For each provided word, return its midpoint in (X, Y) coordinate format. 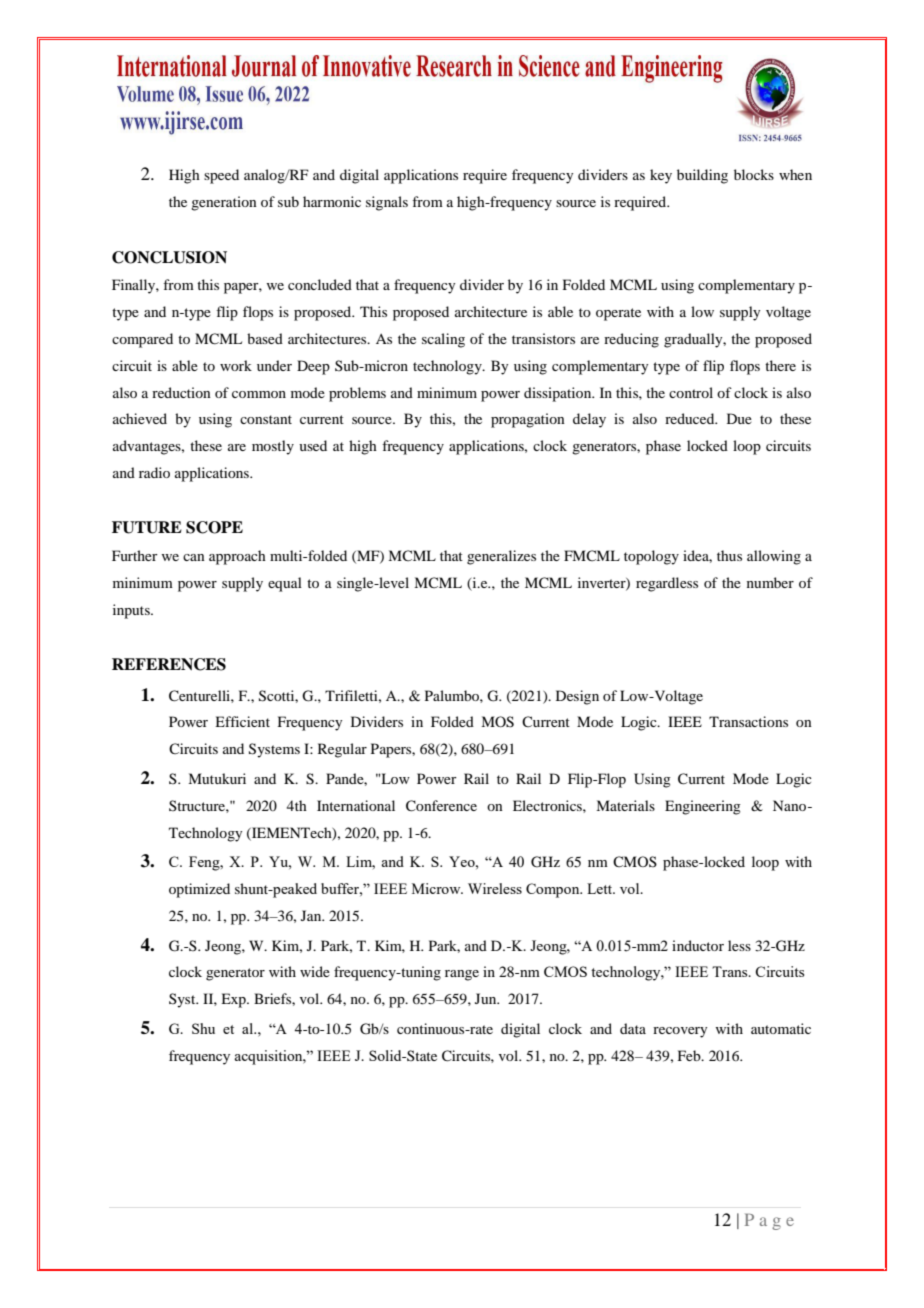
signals (387, 203)
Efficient (242, 721)
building (702, 176)
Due (739, 418)
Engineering (703, 807)
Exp (234, 1000)
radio (154, 472)
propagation (528, 420)
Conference (441, 806)
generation (224, 203)
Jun (487, 998)
